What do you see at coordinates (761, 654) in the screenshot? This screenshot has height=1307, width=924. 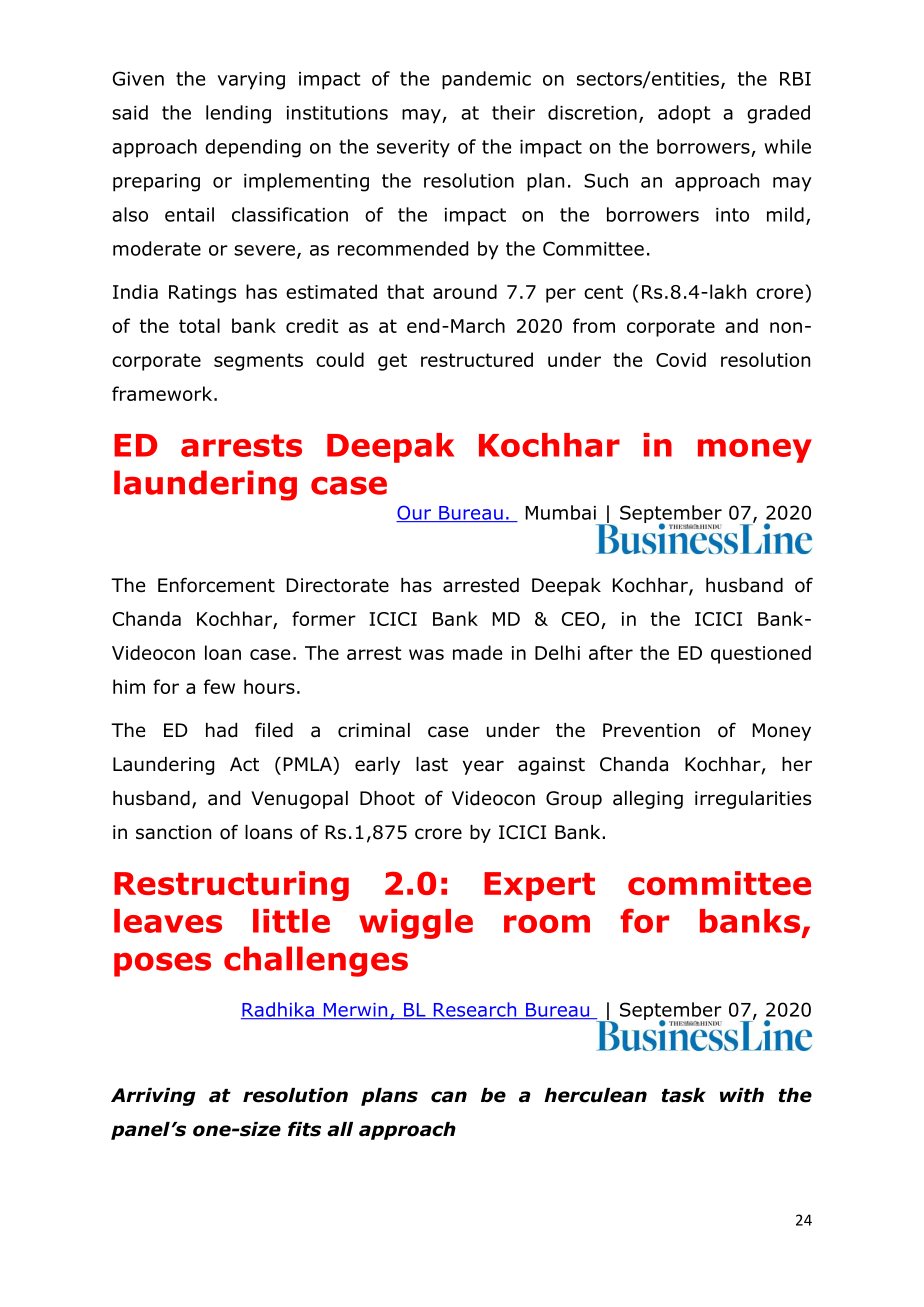 I see `questioned` at bounding box center [761, 654].
